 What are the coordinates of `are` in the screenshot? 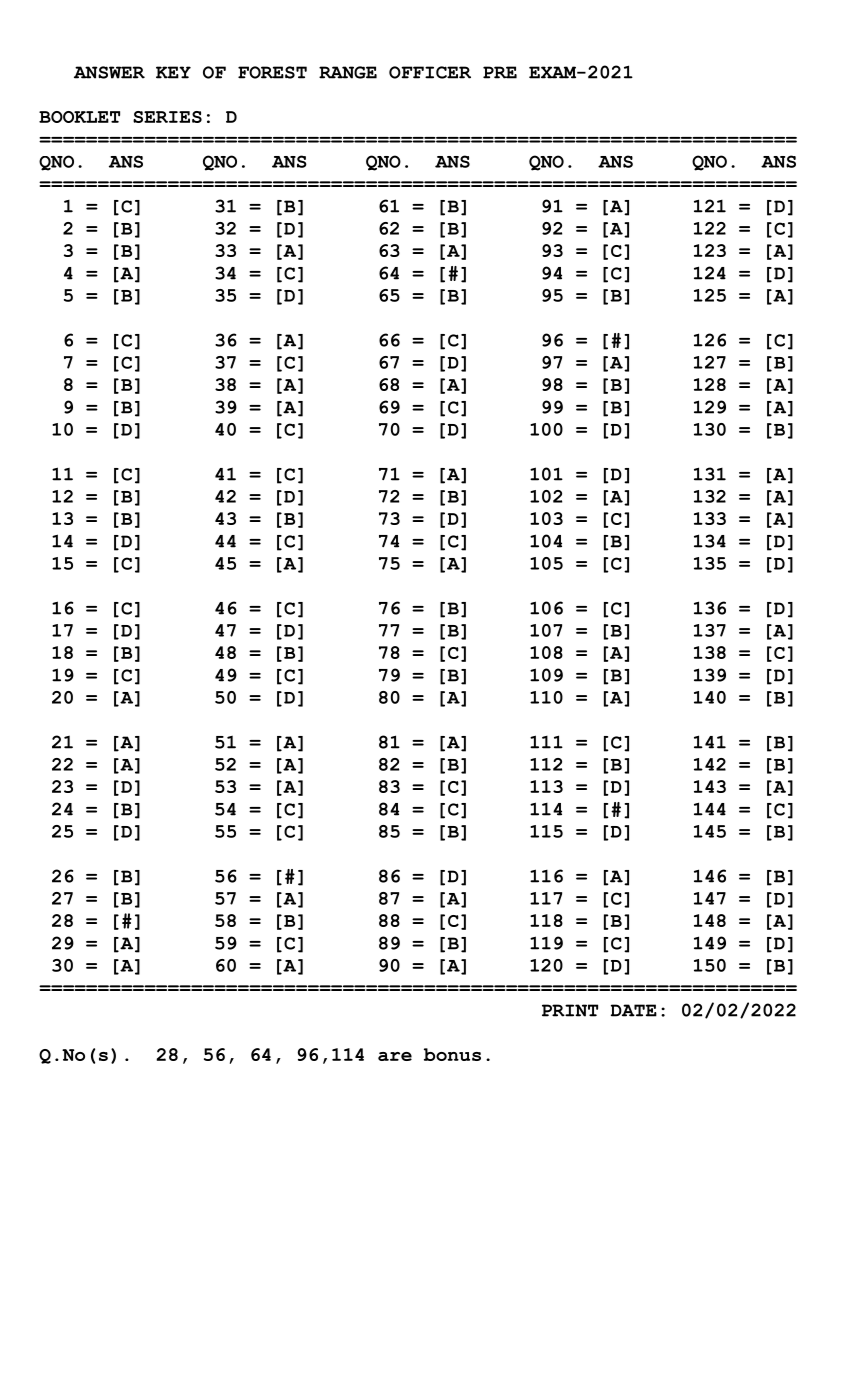 It's located at (395, 1056).
